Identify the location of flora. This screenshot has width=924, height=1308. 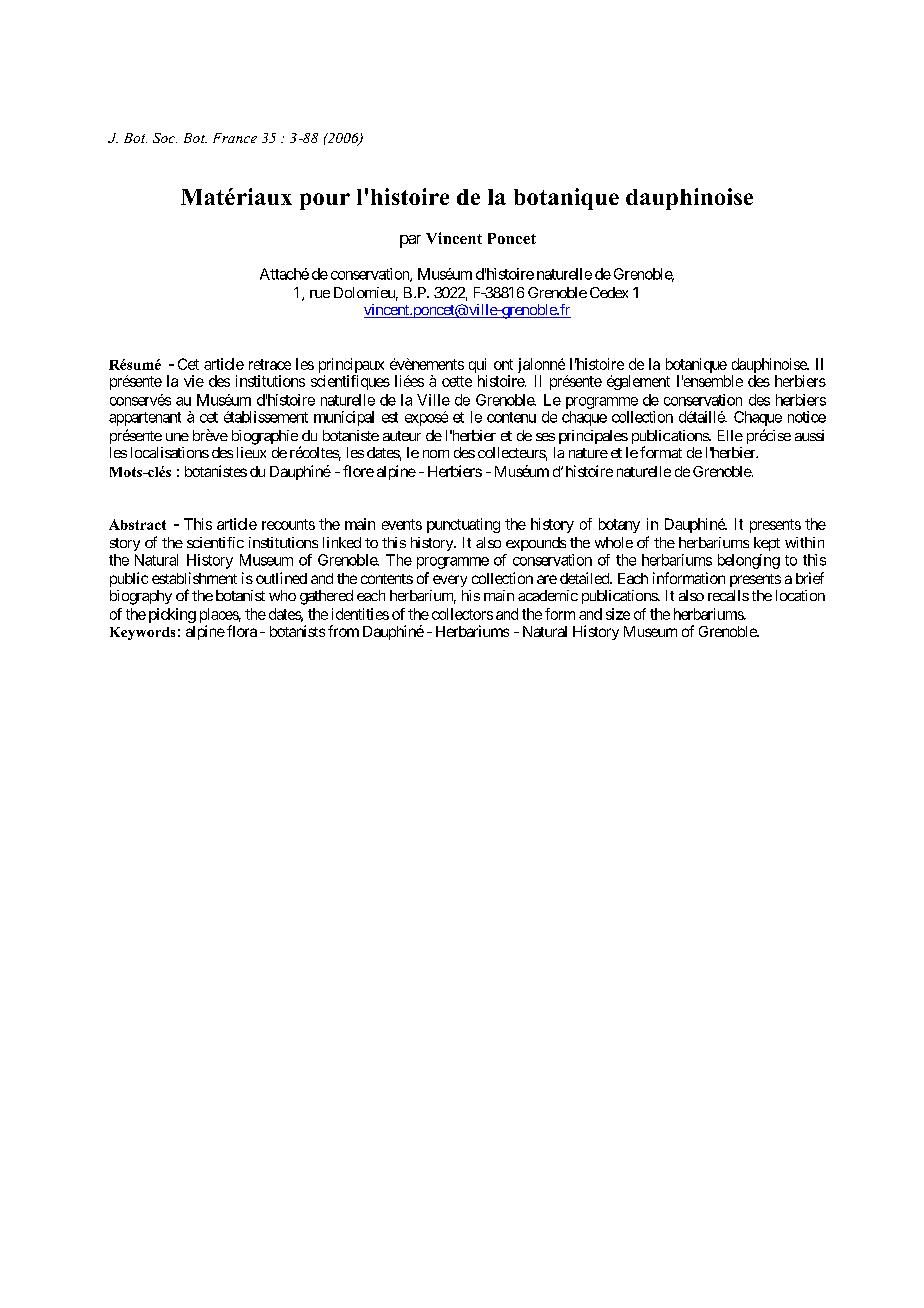
(242, 631).
